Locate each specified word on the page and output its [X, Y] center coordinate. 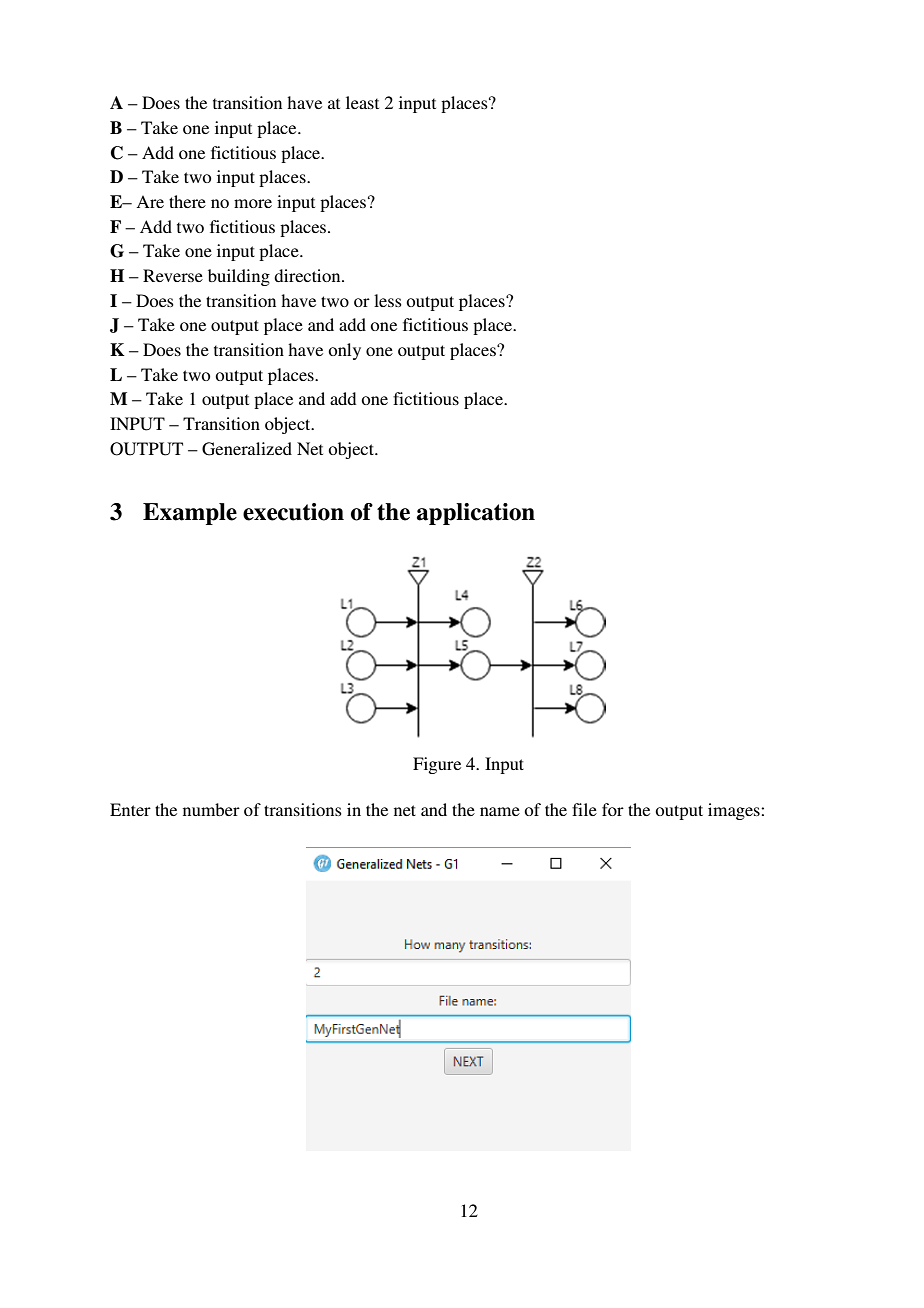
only [344, 351]
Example [190, 514]
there [187, 201]
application [476, 514]
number [211, 809]
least [362, 102]
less [388, 300]
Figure [437, 765]
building [239, 277]
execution [293, 512]
